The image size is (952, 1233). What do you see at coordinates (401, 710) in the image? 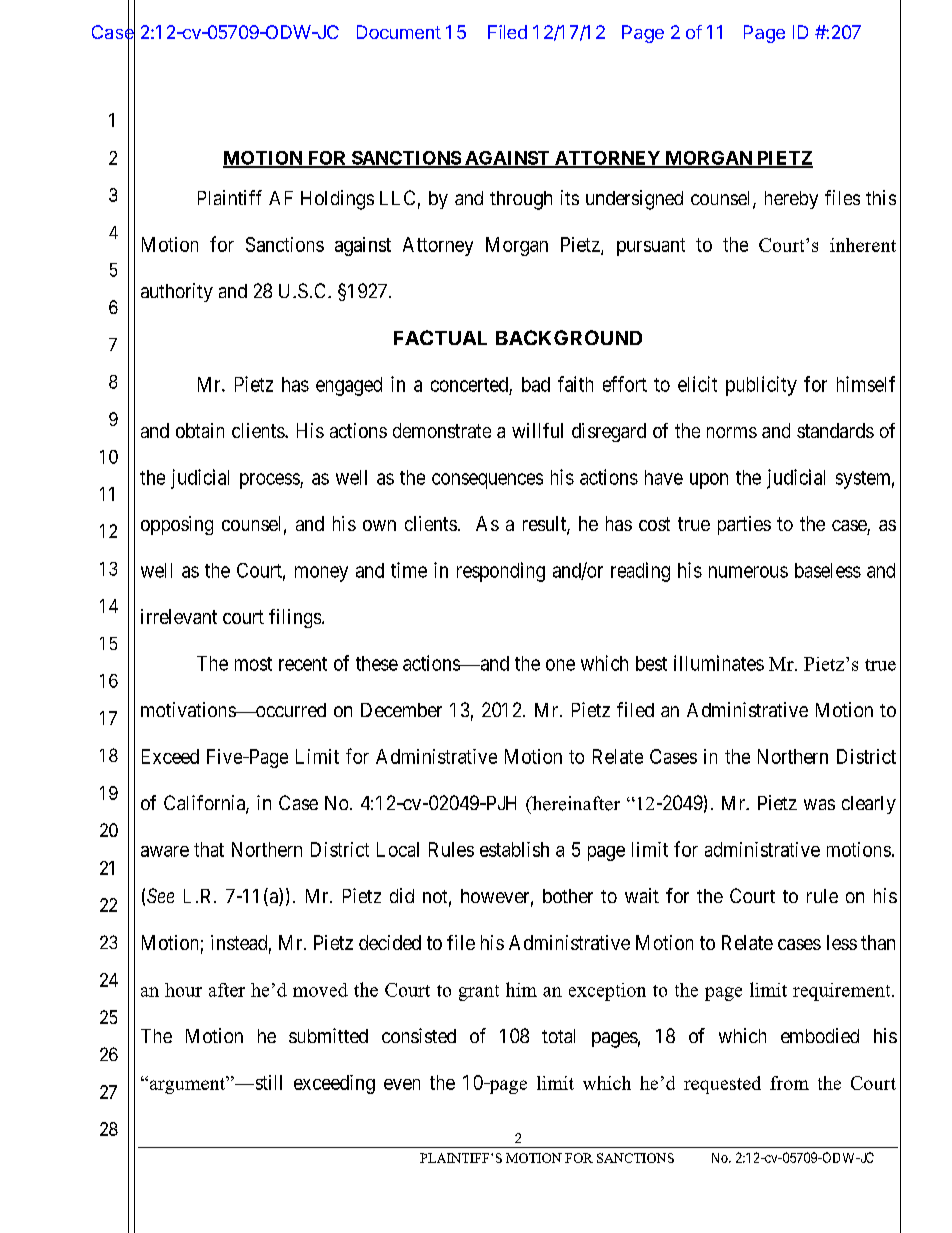
I see `December` at bounding box center [401, 710].
